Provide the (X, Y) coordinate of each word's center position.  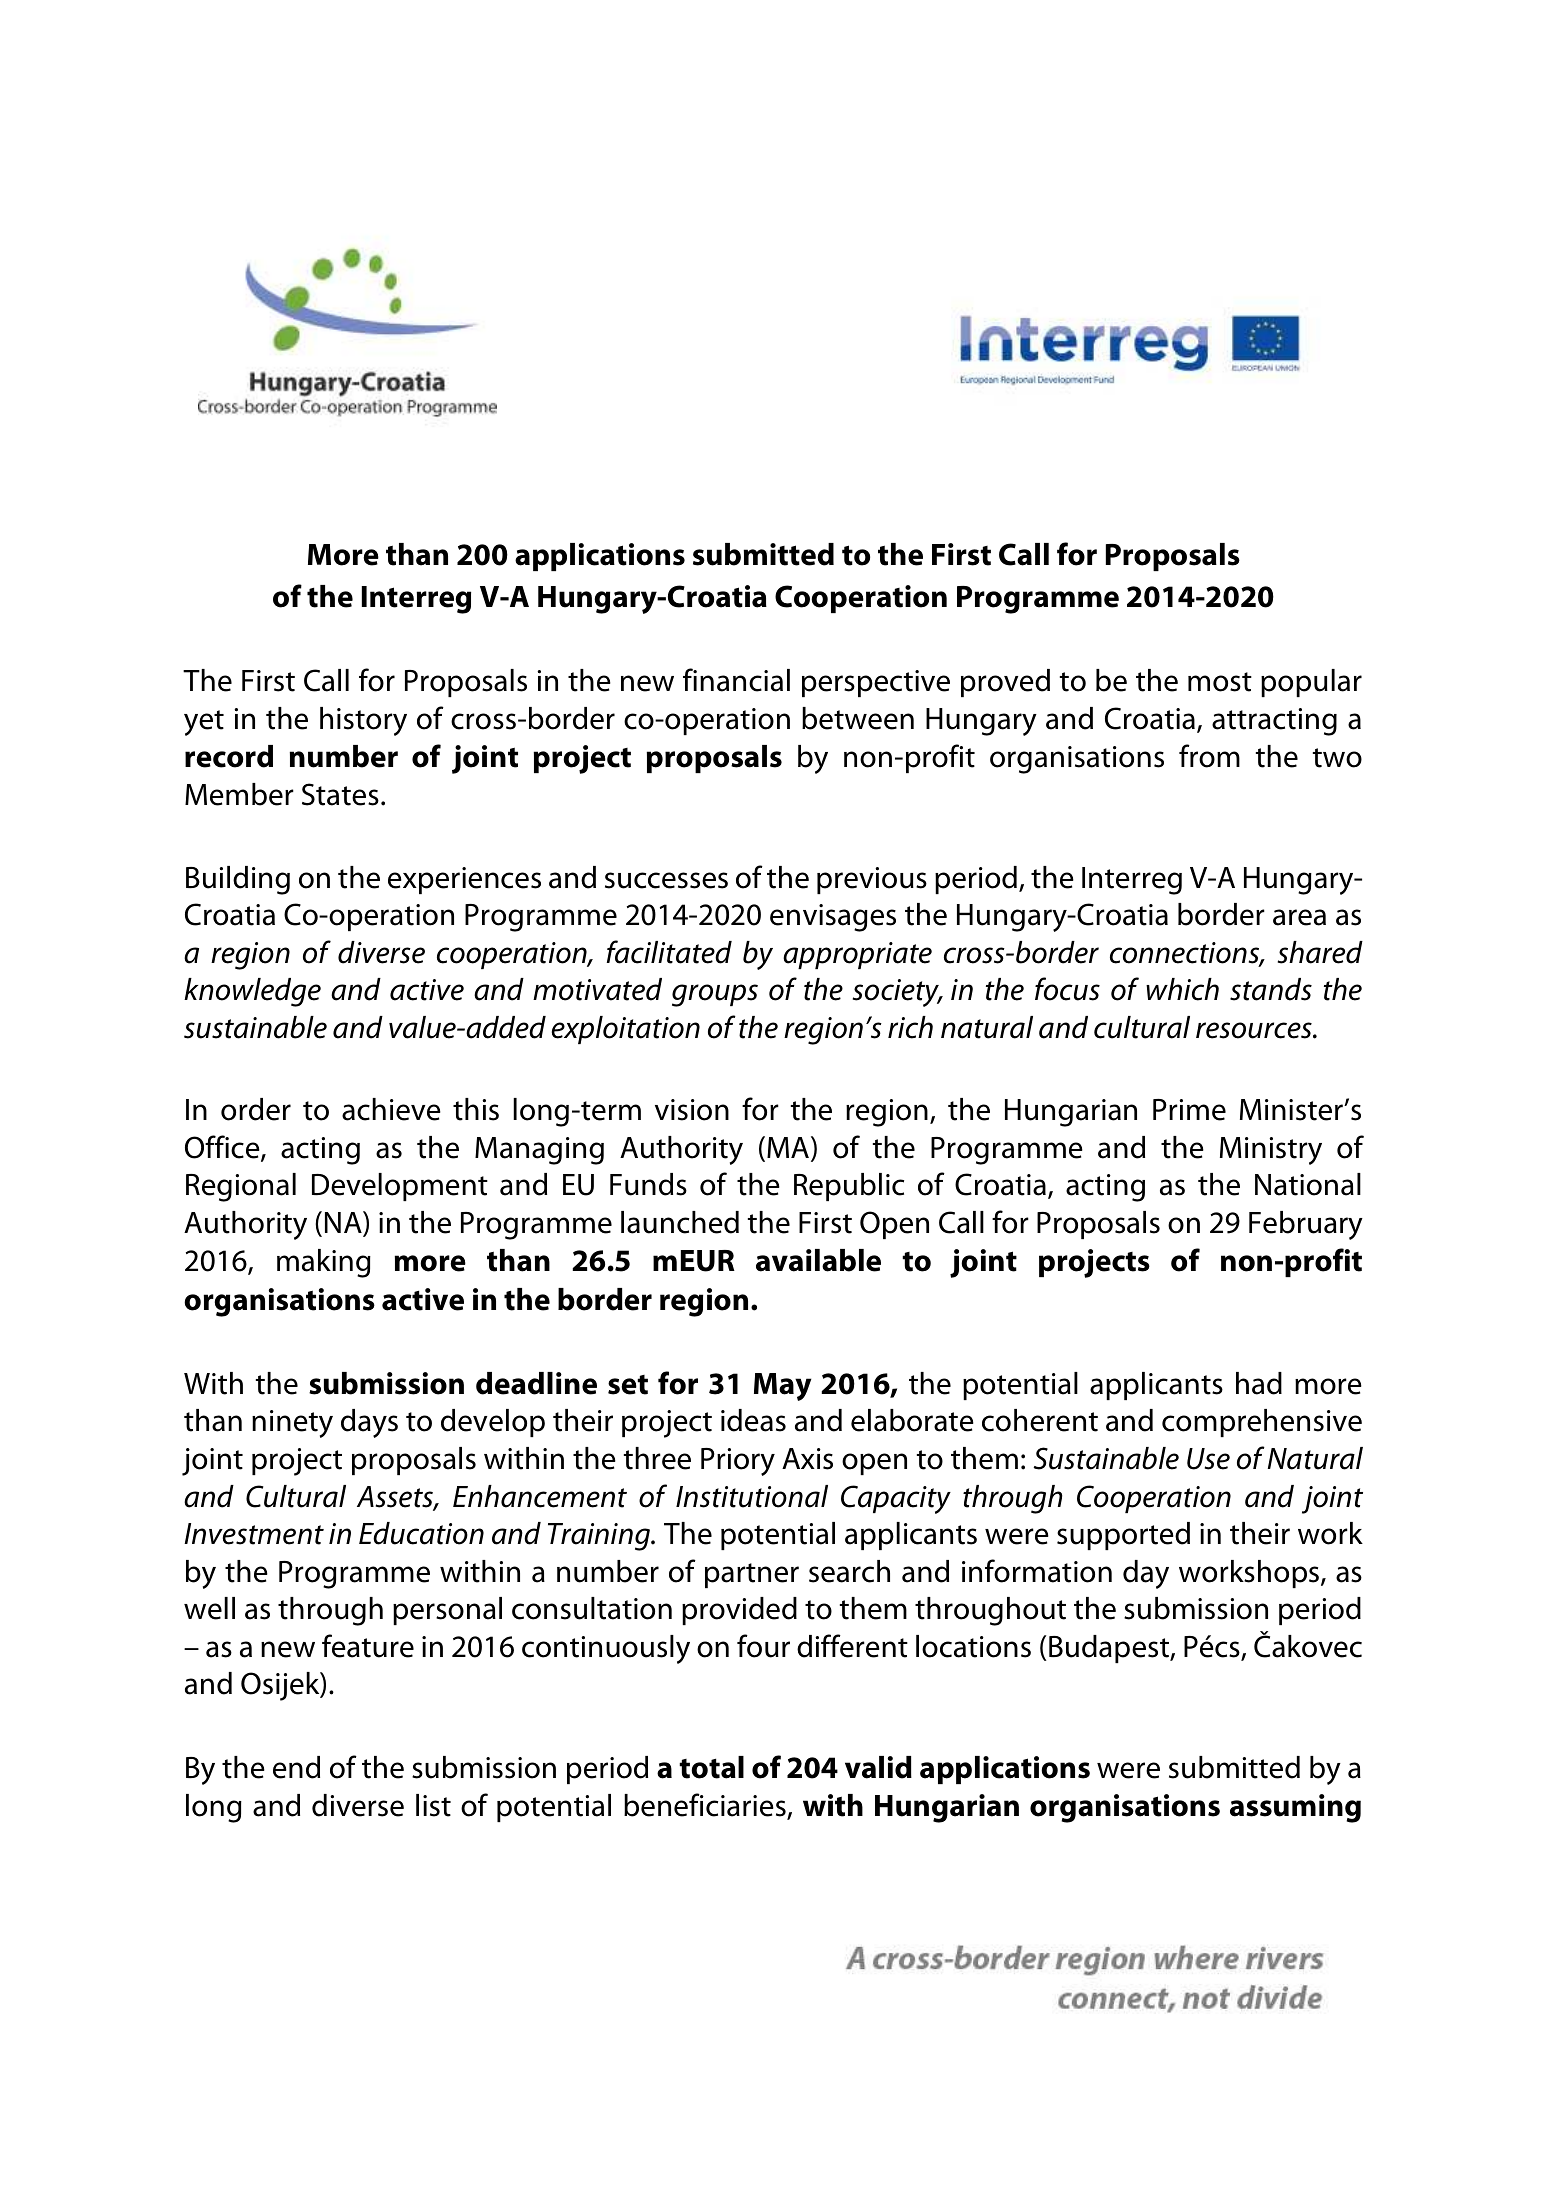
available (818, 1260)
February (1306, 1225)
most (1220, 682)
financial (736, 680)
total (711, 1767)
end (296, 1767)
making (324, 1263)
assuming (1295, 1808)
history (363, 721)
